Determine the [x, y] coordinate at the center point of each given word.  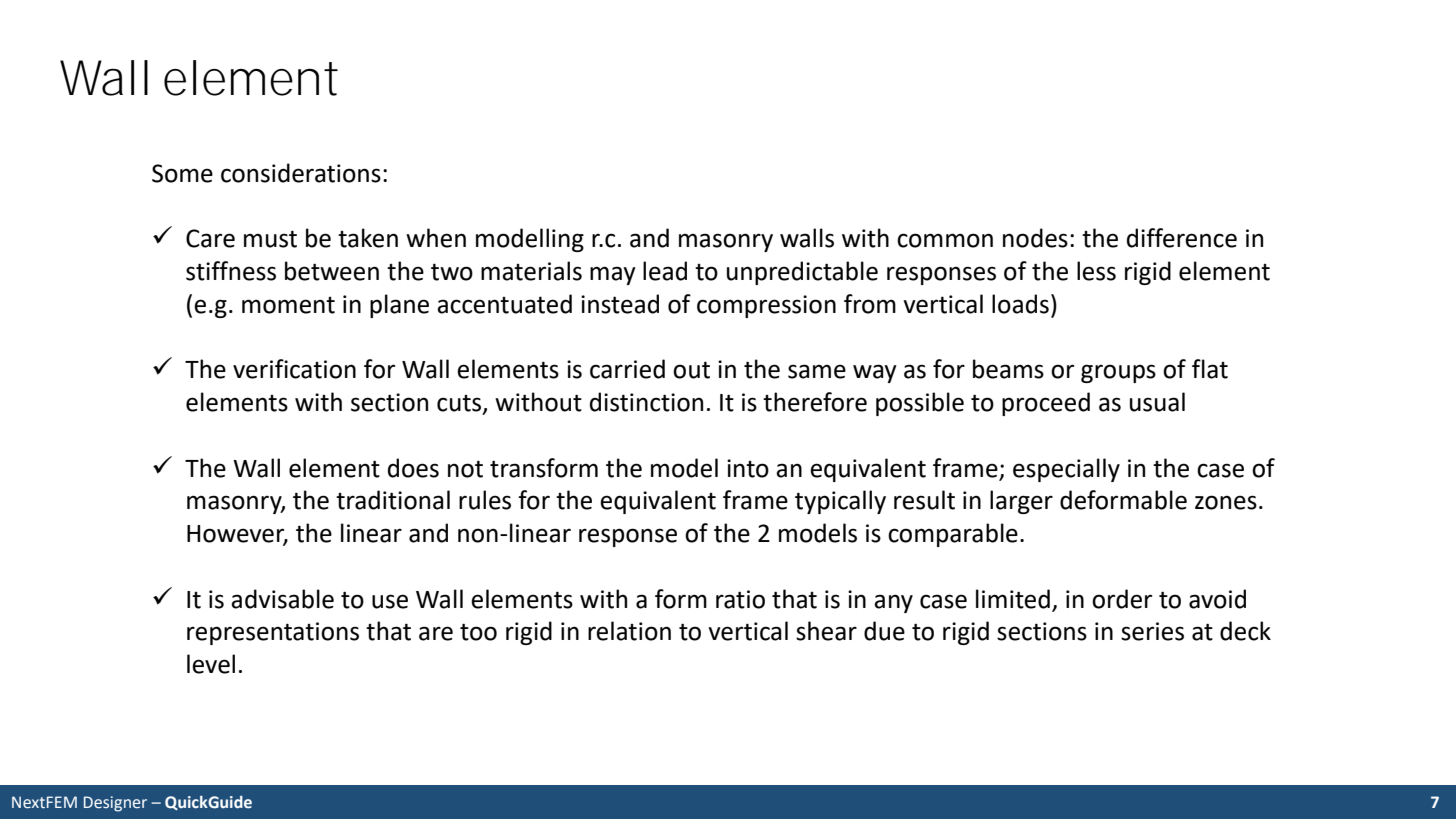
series [1152, 631]
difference [1182, 238]
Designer [115, 804]
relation [629, 631]
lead [665, 271]
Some [182, 173]
